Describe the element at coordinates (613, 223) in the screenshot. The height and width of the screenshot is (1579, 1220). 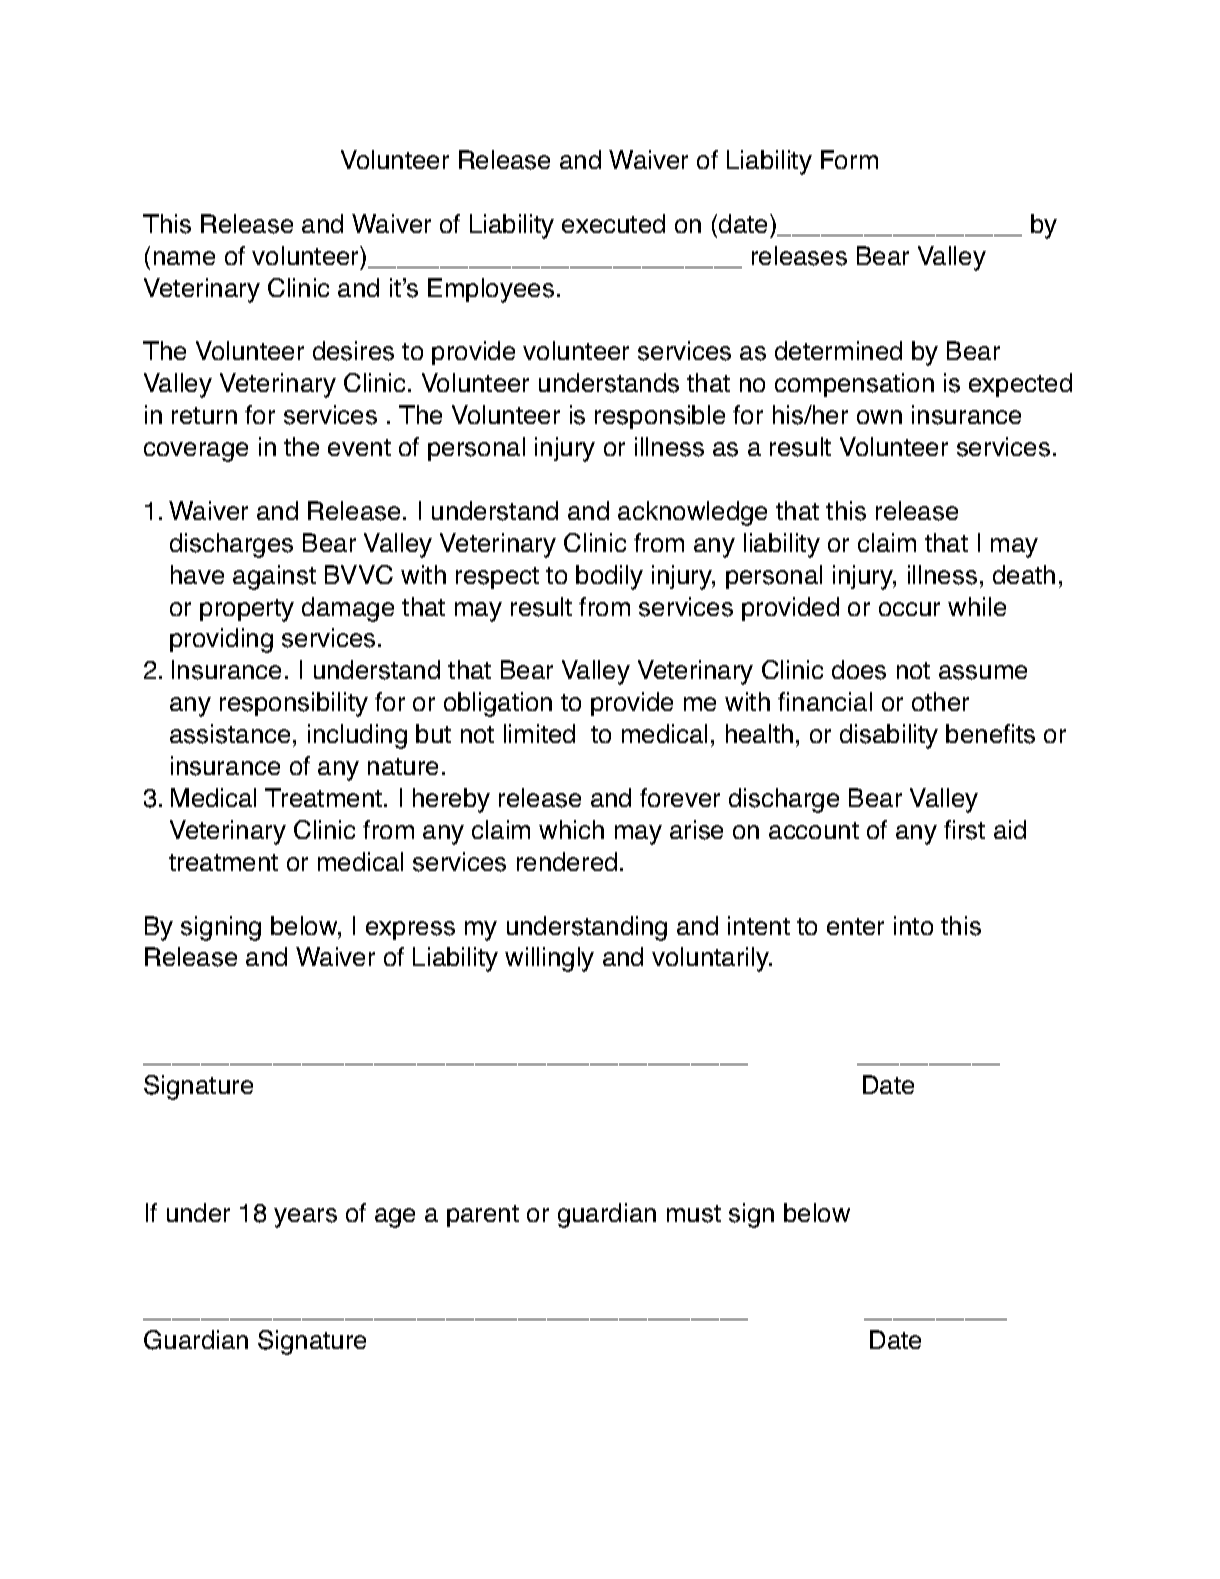
I see `executed` at that location.
